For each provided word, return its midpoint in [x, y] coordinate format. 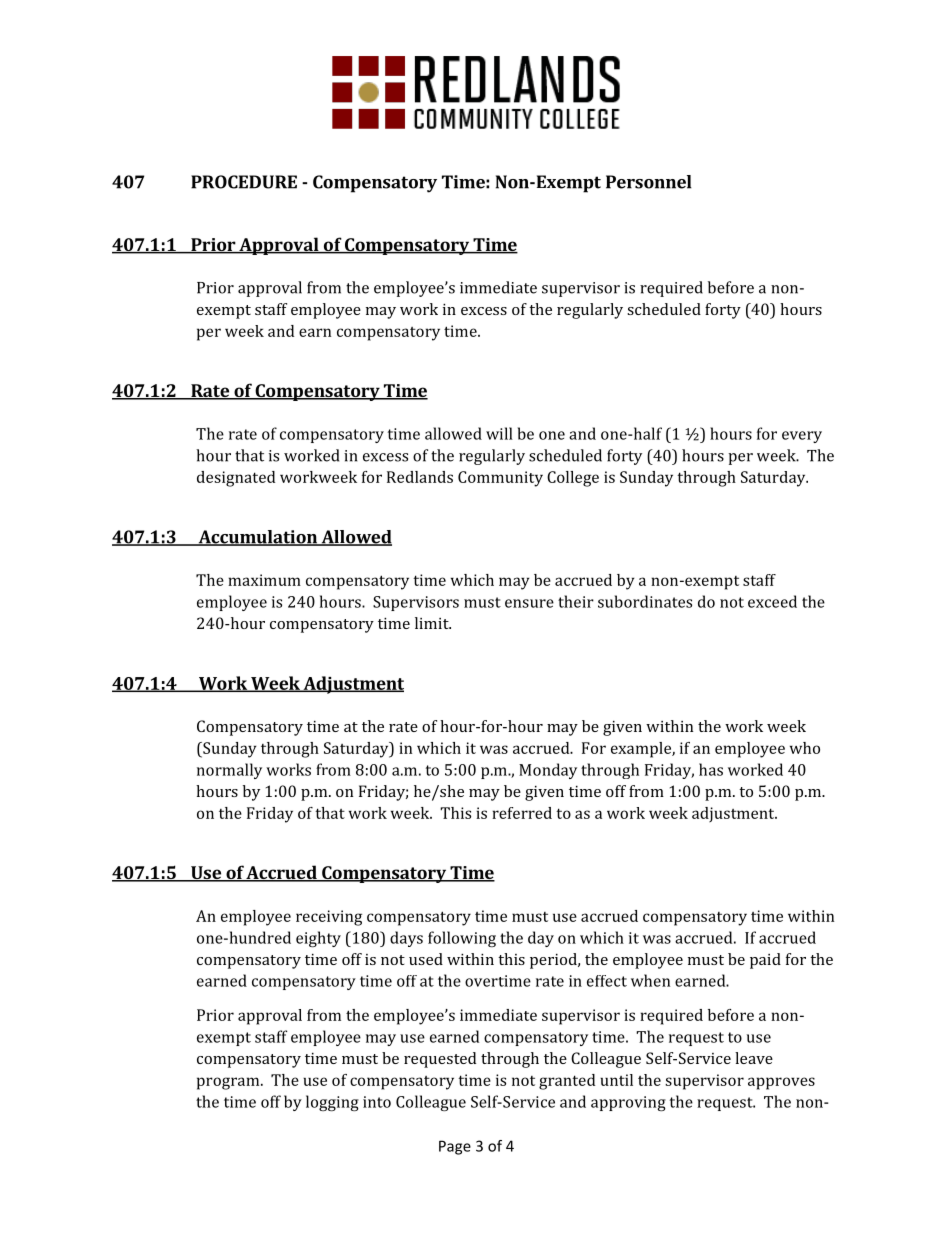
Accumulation [257, 538]
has [711, 769]
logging [332, 1103]
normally [229, 771]
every [802, 437]
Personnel [649, 182]
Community [500, 479]
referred [522, 813]
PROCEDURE [244, 182]
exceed [772, 601]
